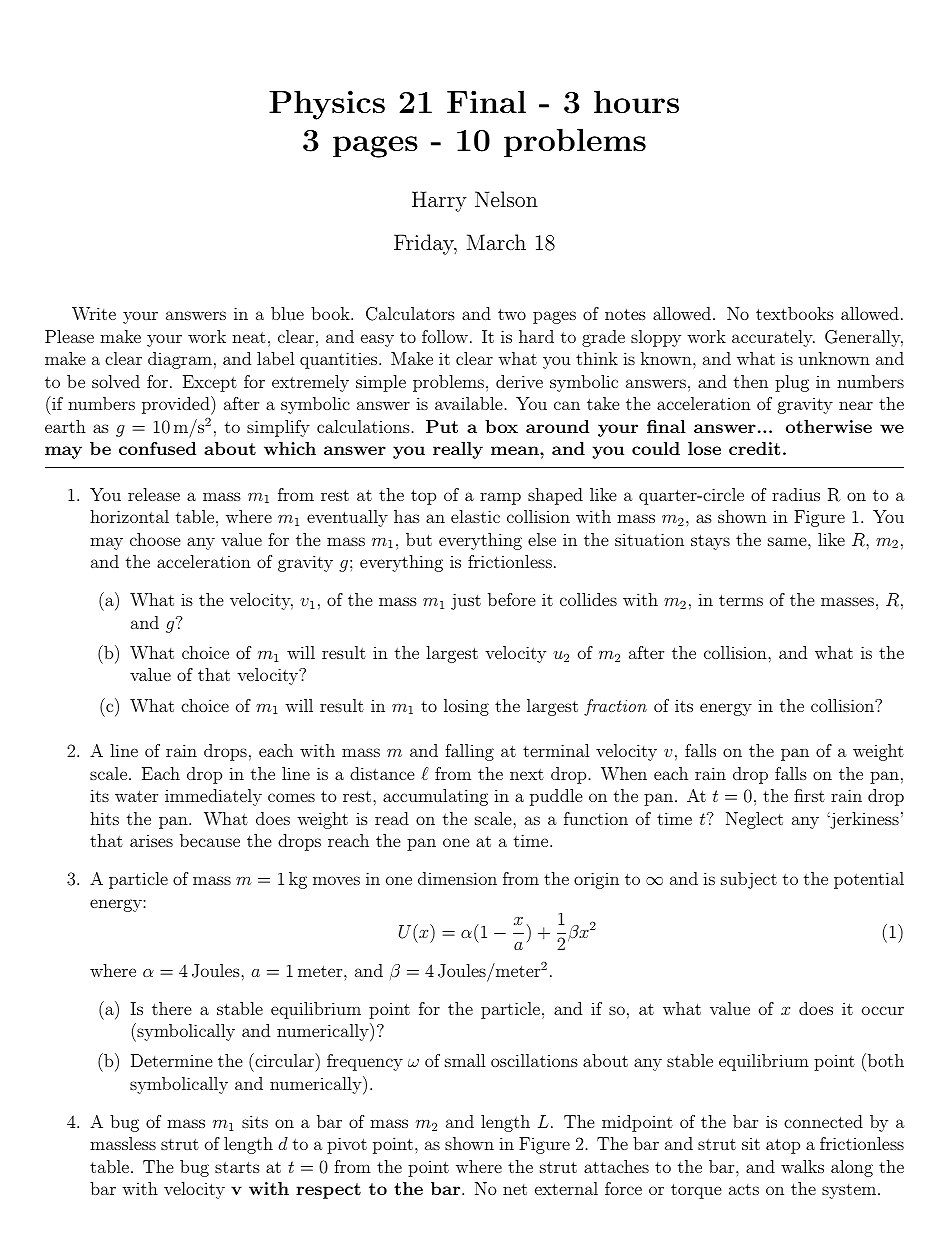  What do you see at coordinates (237, 1167) in the page?
I see `starts` at bounding box center [237, 1167].
